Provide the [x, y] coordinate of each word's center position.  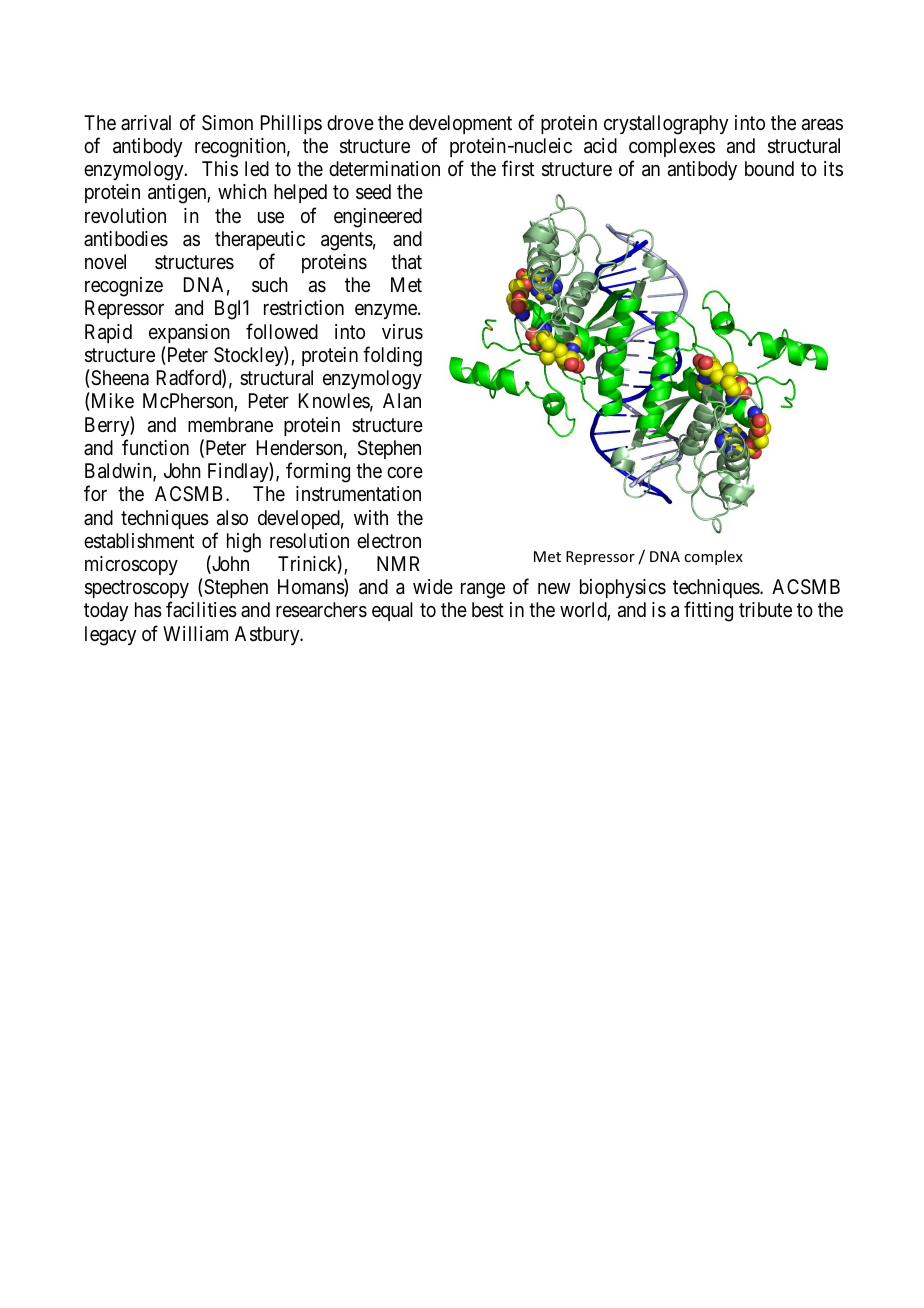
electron [389, 540]
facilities [201, 610]
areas [822, 125]
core [405, 472]
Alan [402, 400]
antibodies [126, 239]
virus [402, 332]
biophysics [623, 588]
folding [392, 356]
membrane [230, 425]
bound [769, 168]
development [460, 124]
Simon [227, 122]
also [232, 518]
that [406, 262]
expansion [189, 333]
